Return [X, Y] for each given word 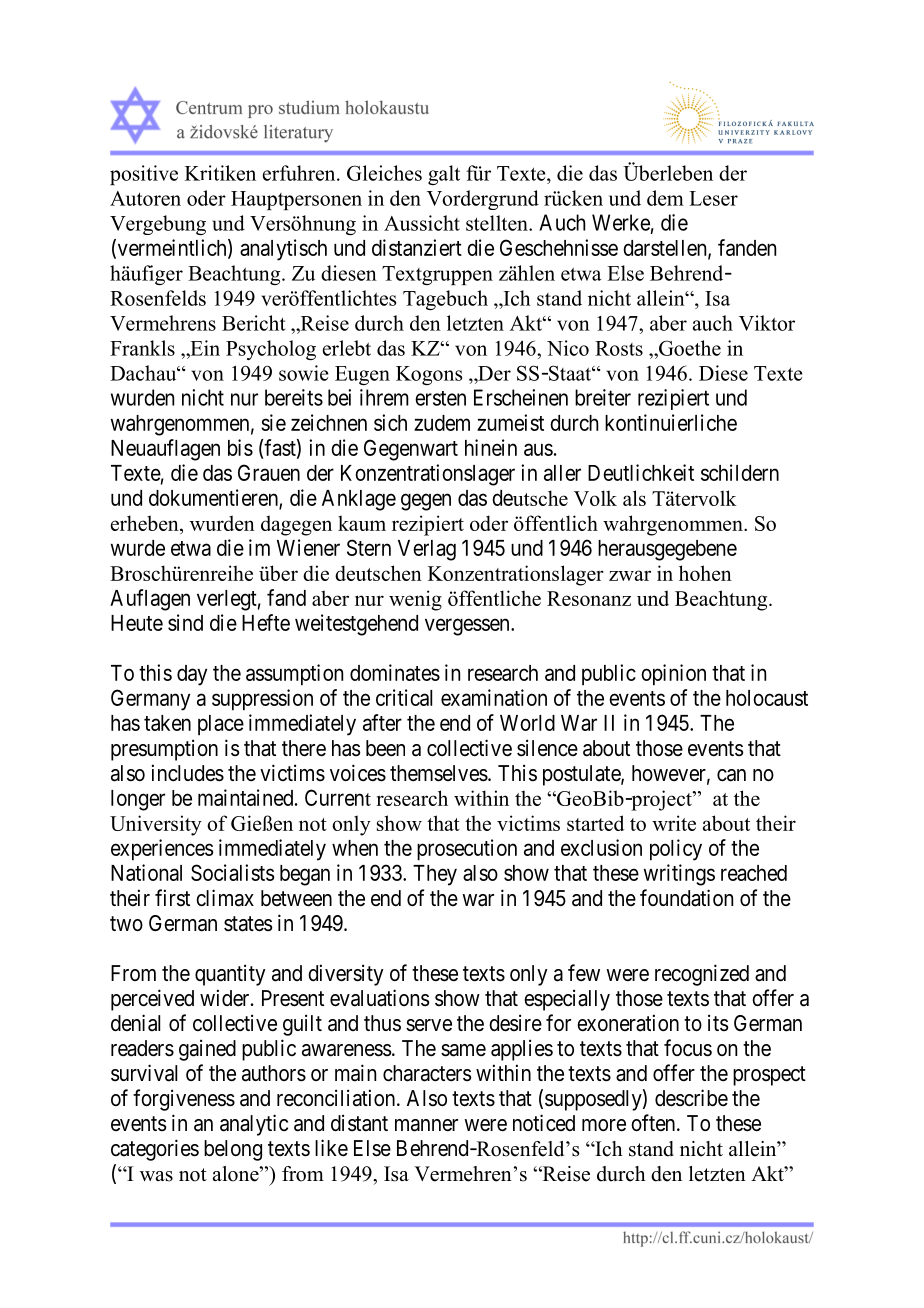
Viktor [767, 323]
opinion [673, 675]
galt [444, 175]
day [192, 675]
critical [404, 697]
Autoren [145, 198]
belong [233, 1150]
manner [426, 1125]
